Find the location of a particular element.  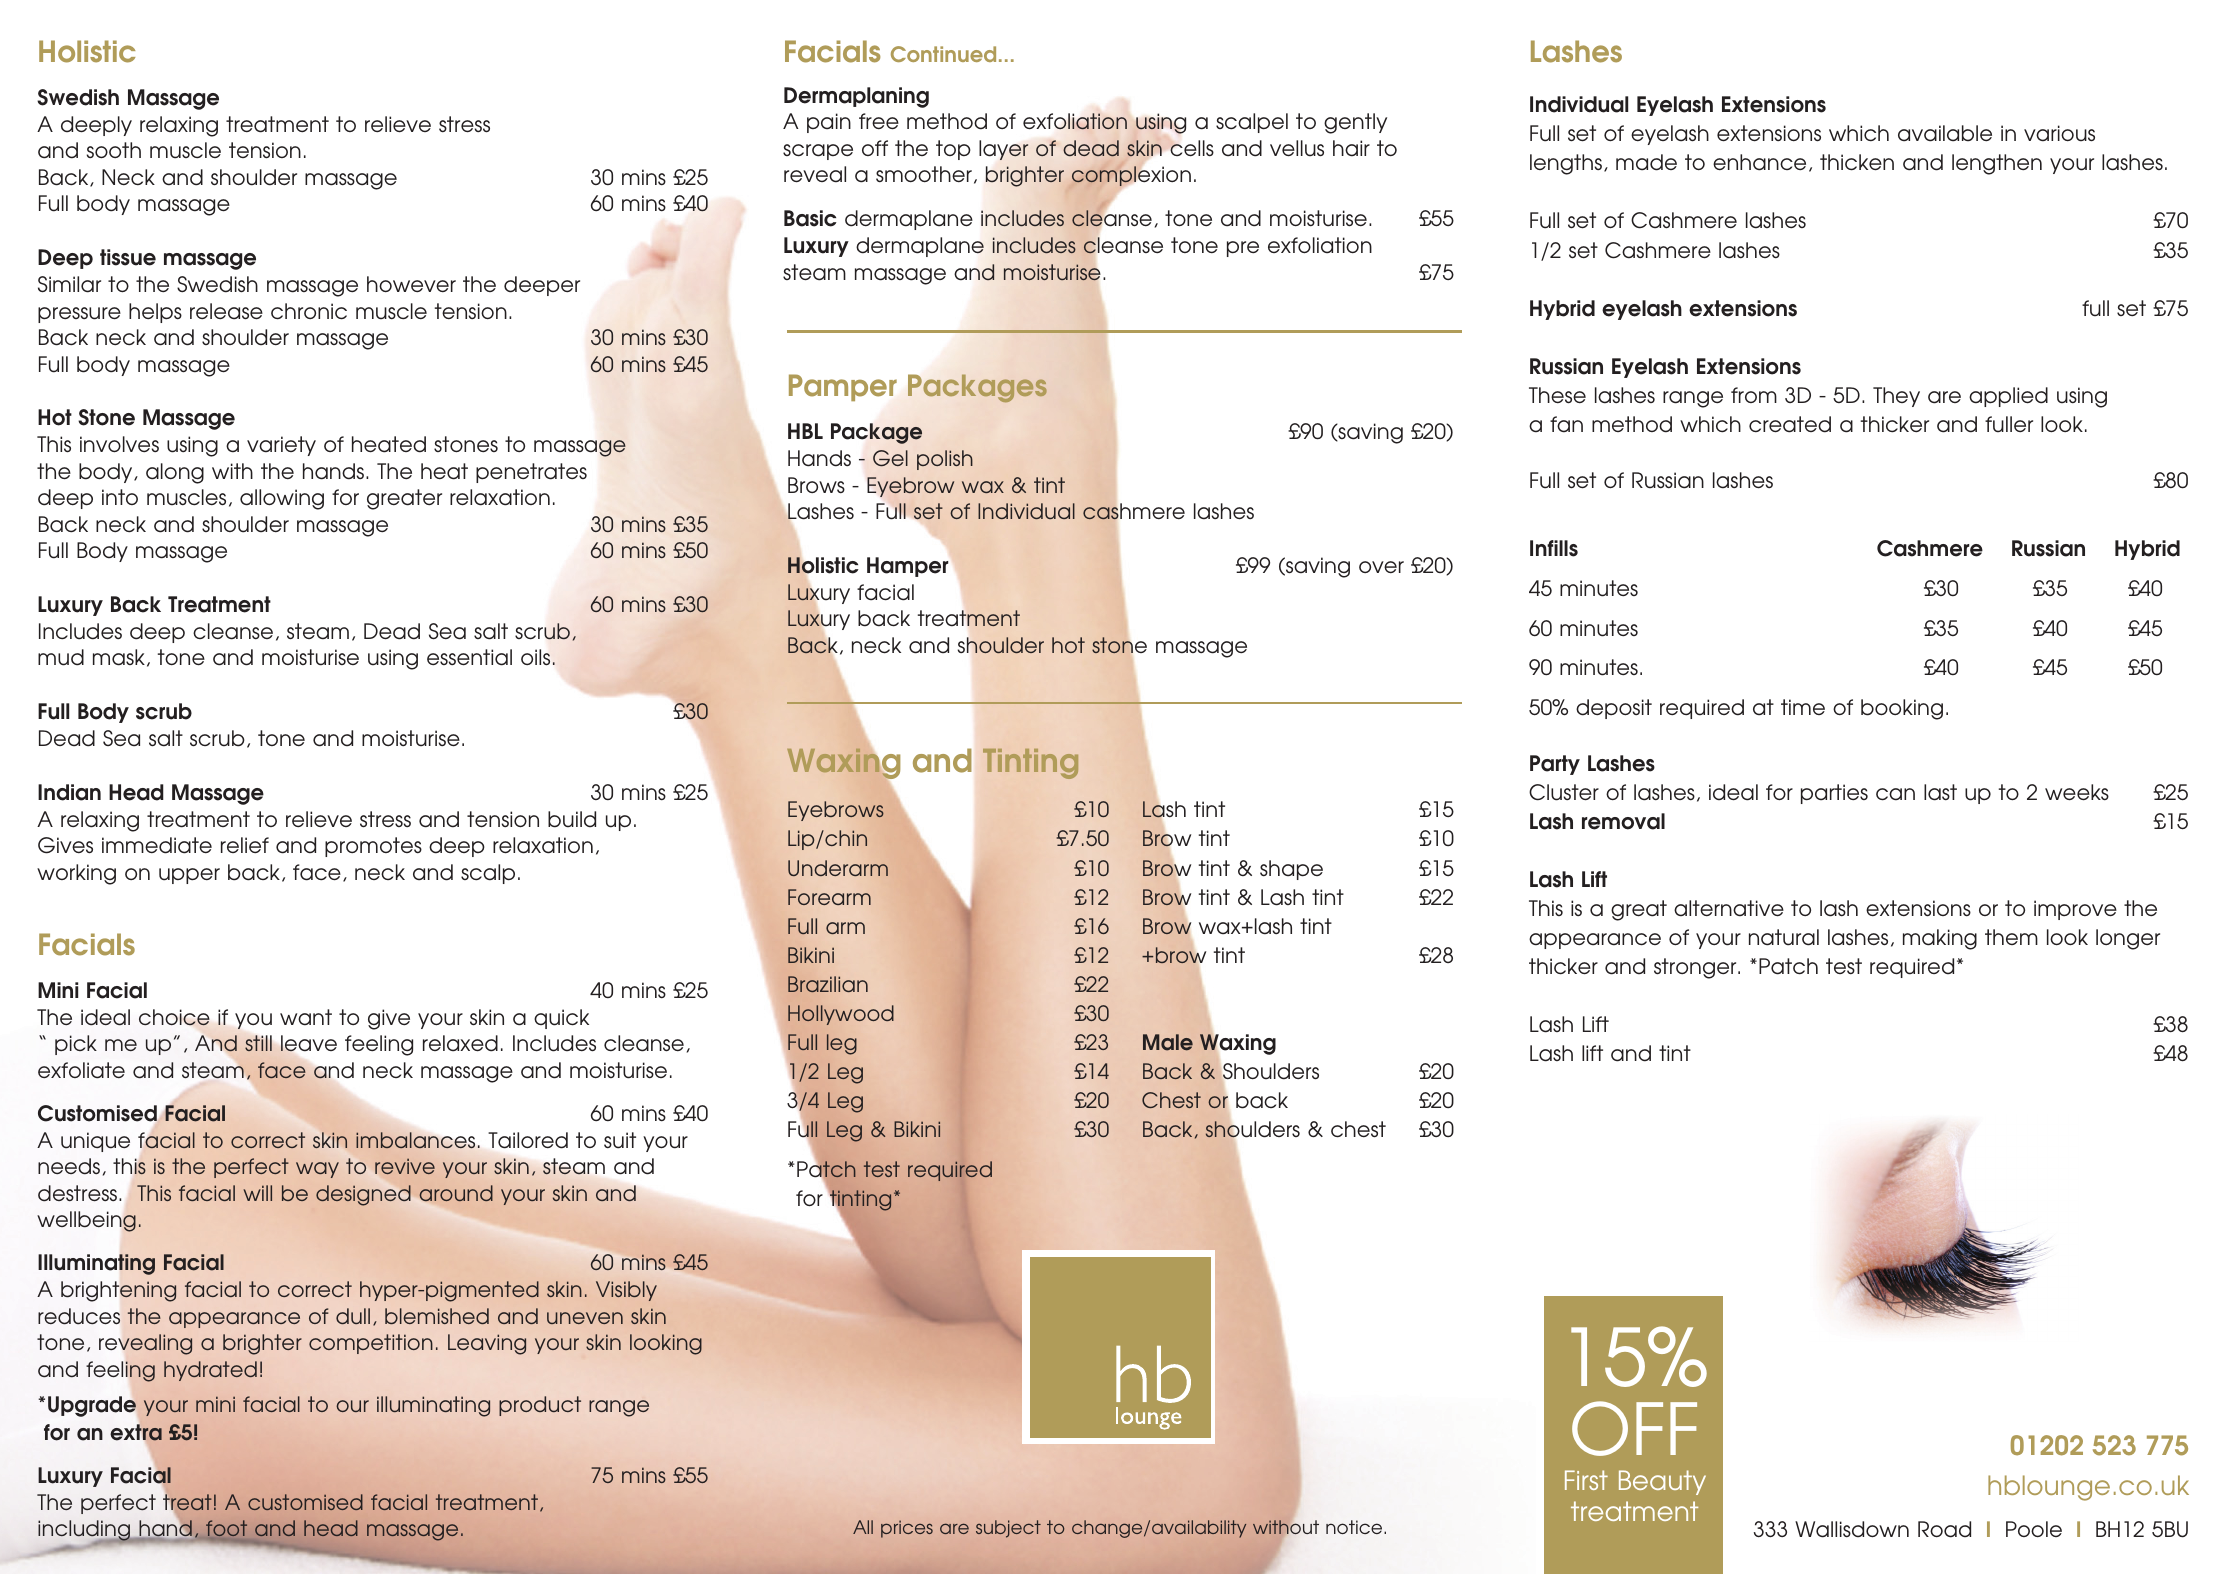

available is located at coordinates (1945, 133).
